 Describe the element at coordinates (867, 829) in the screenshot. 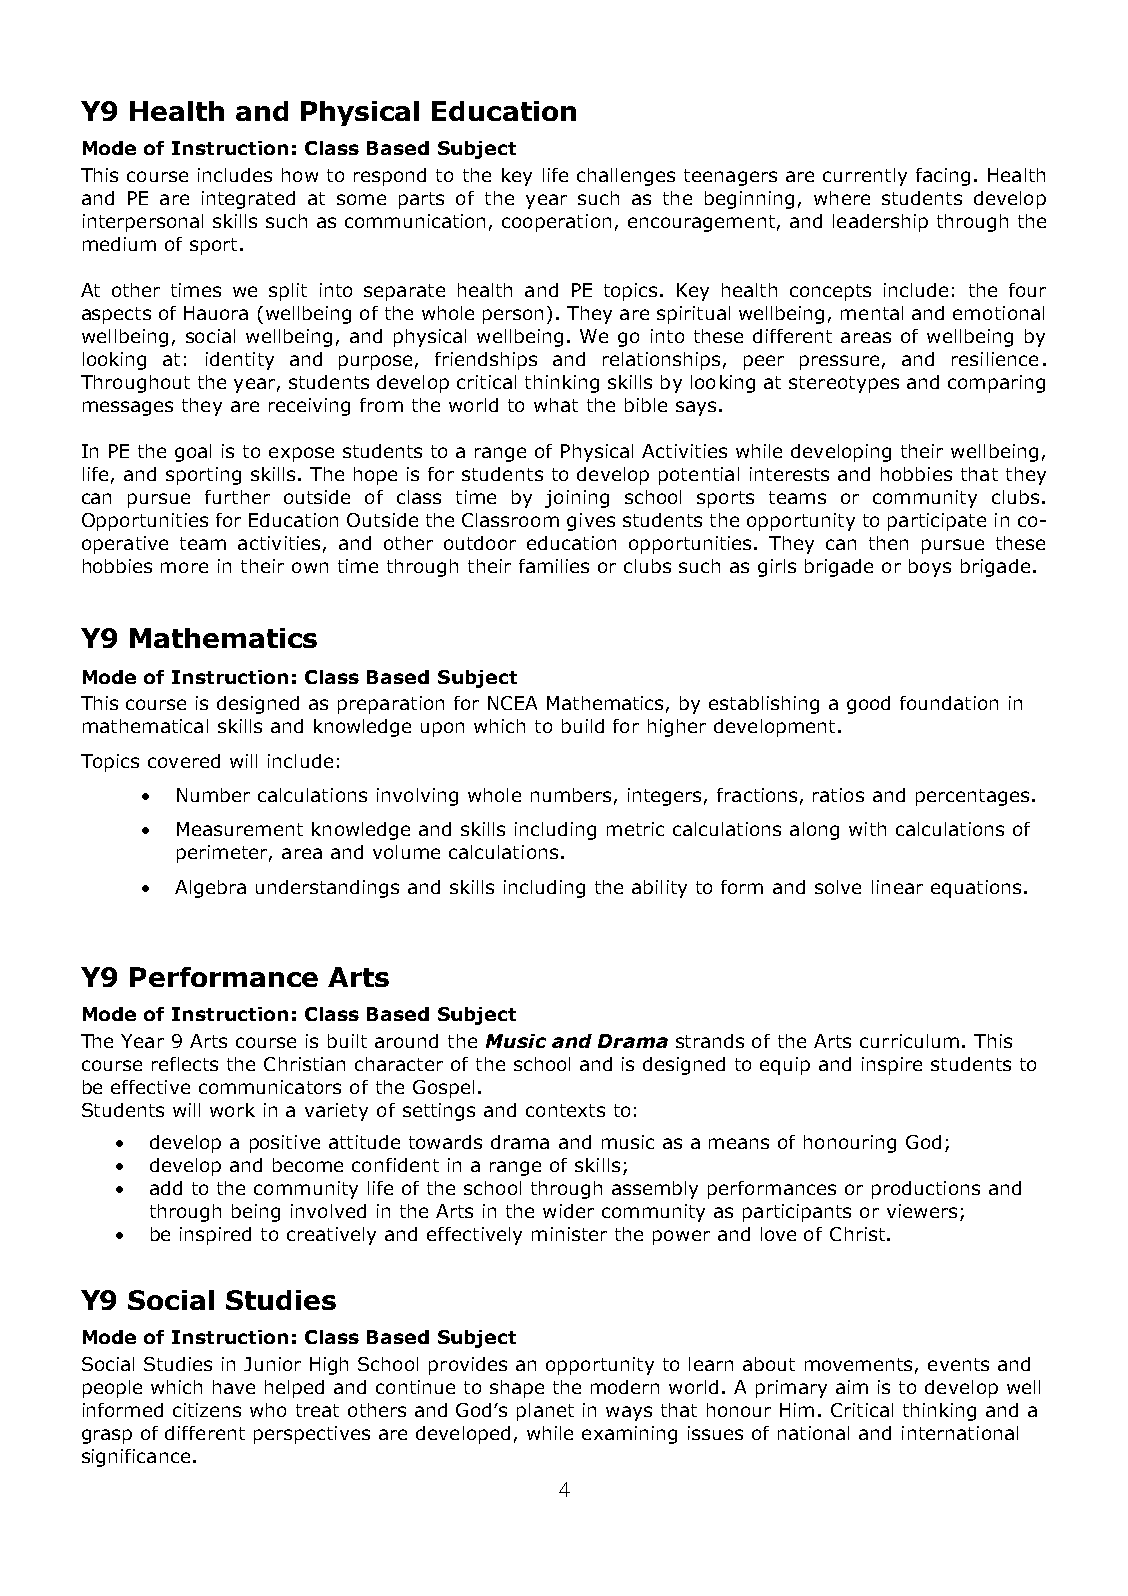

I see `with` at that location.
